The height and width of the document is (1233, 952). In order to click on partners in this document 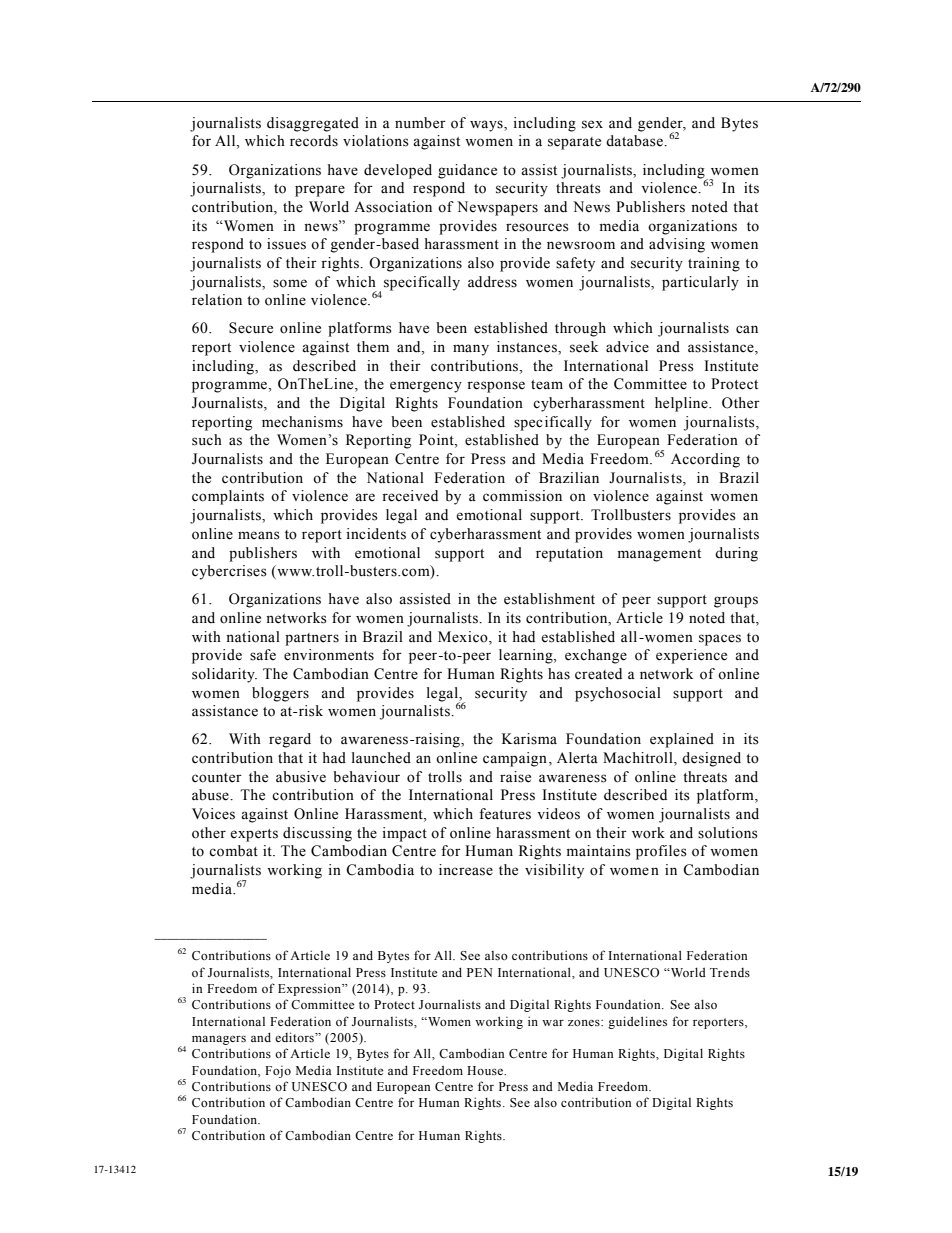, I will do `click(312, 639)`.
